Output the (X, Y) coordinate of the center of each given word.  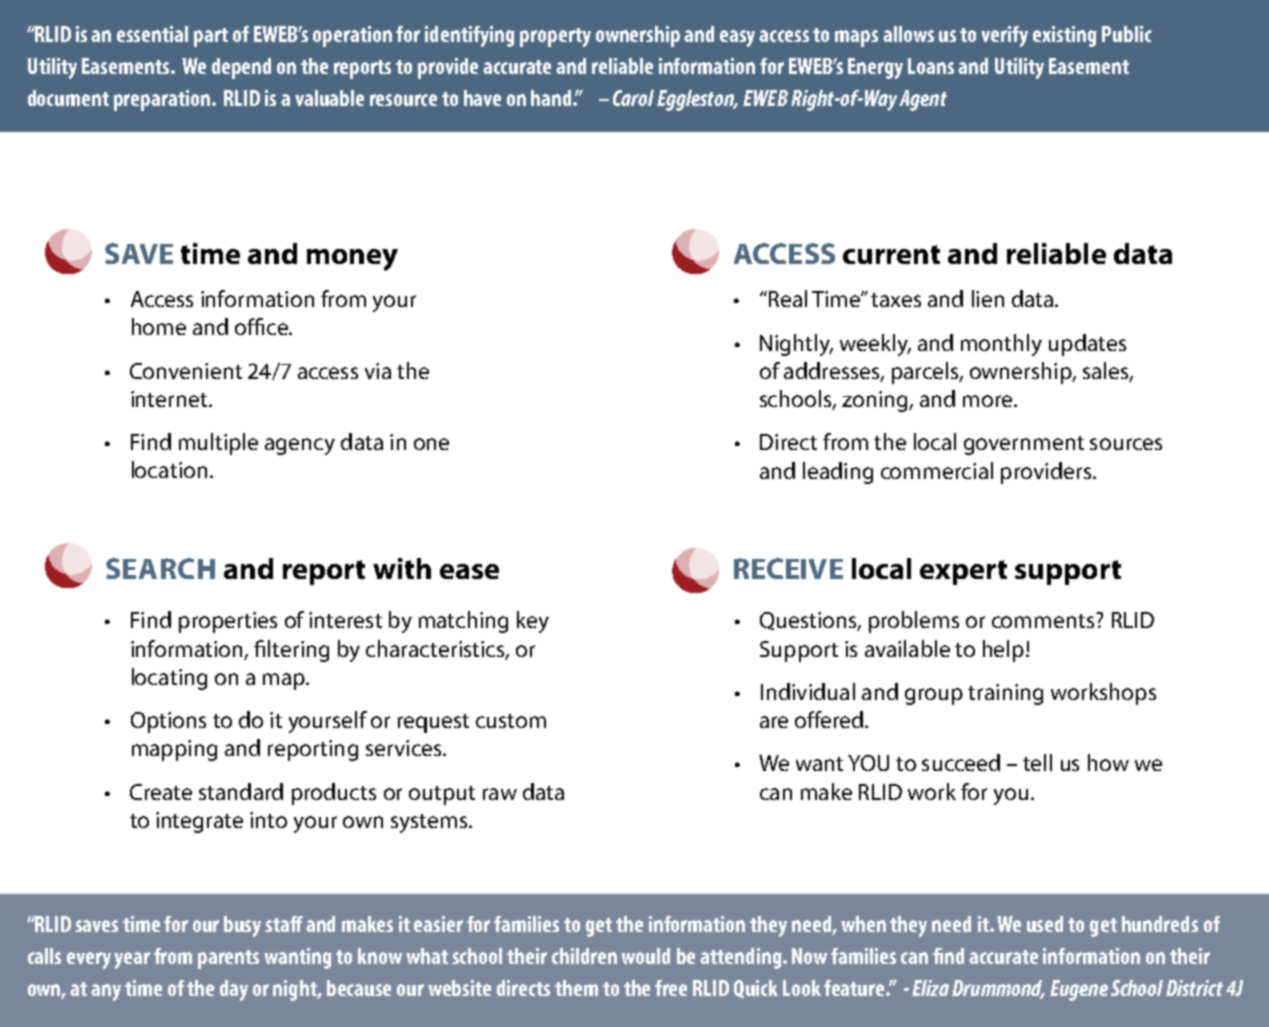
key (533, 622)
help (1003, 651)
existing (1065, 36)
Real (786, 298)
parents (228, 959)
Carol (633, 98)
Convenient (186, 371)
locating (169, 679)
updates (1087, 345)
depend (241, 68)
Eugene (1079, 990)
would (645, 956)
